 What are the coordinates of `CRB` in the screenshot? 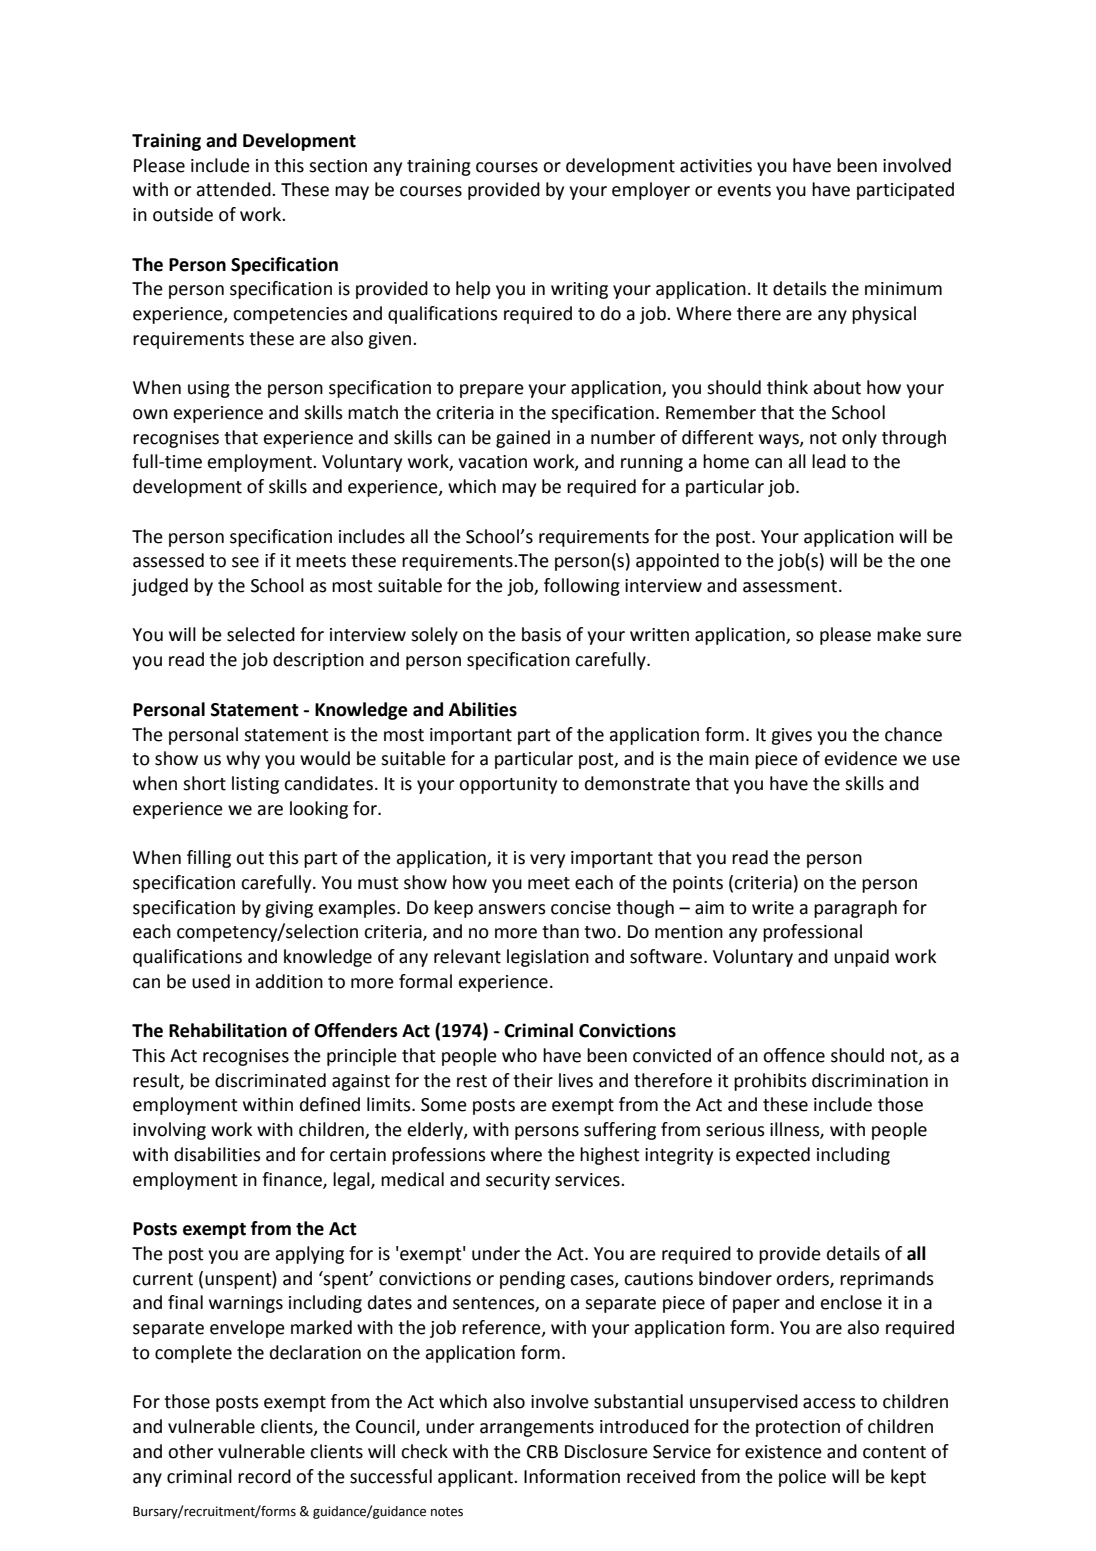 It's located at (542, 1452).
